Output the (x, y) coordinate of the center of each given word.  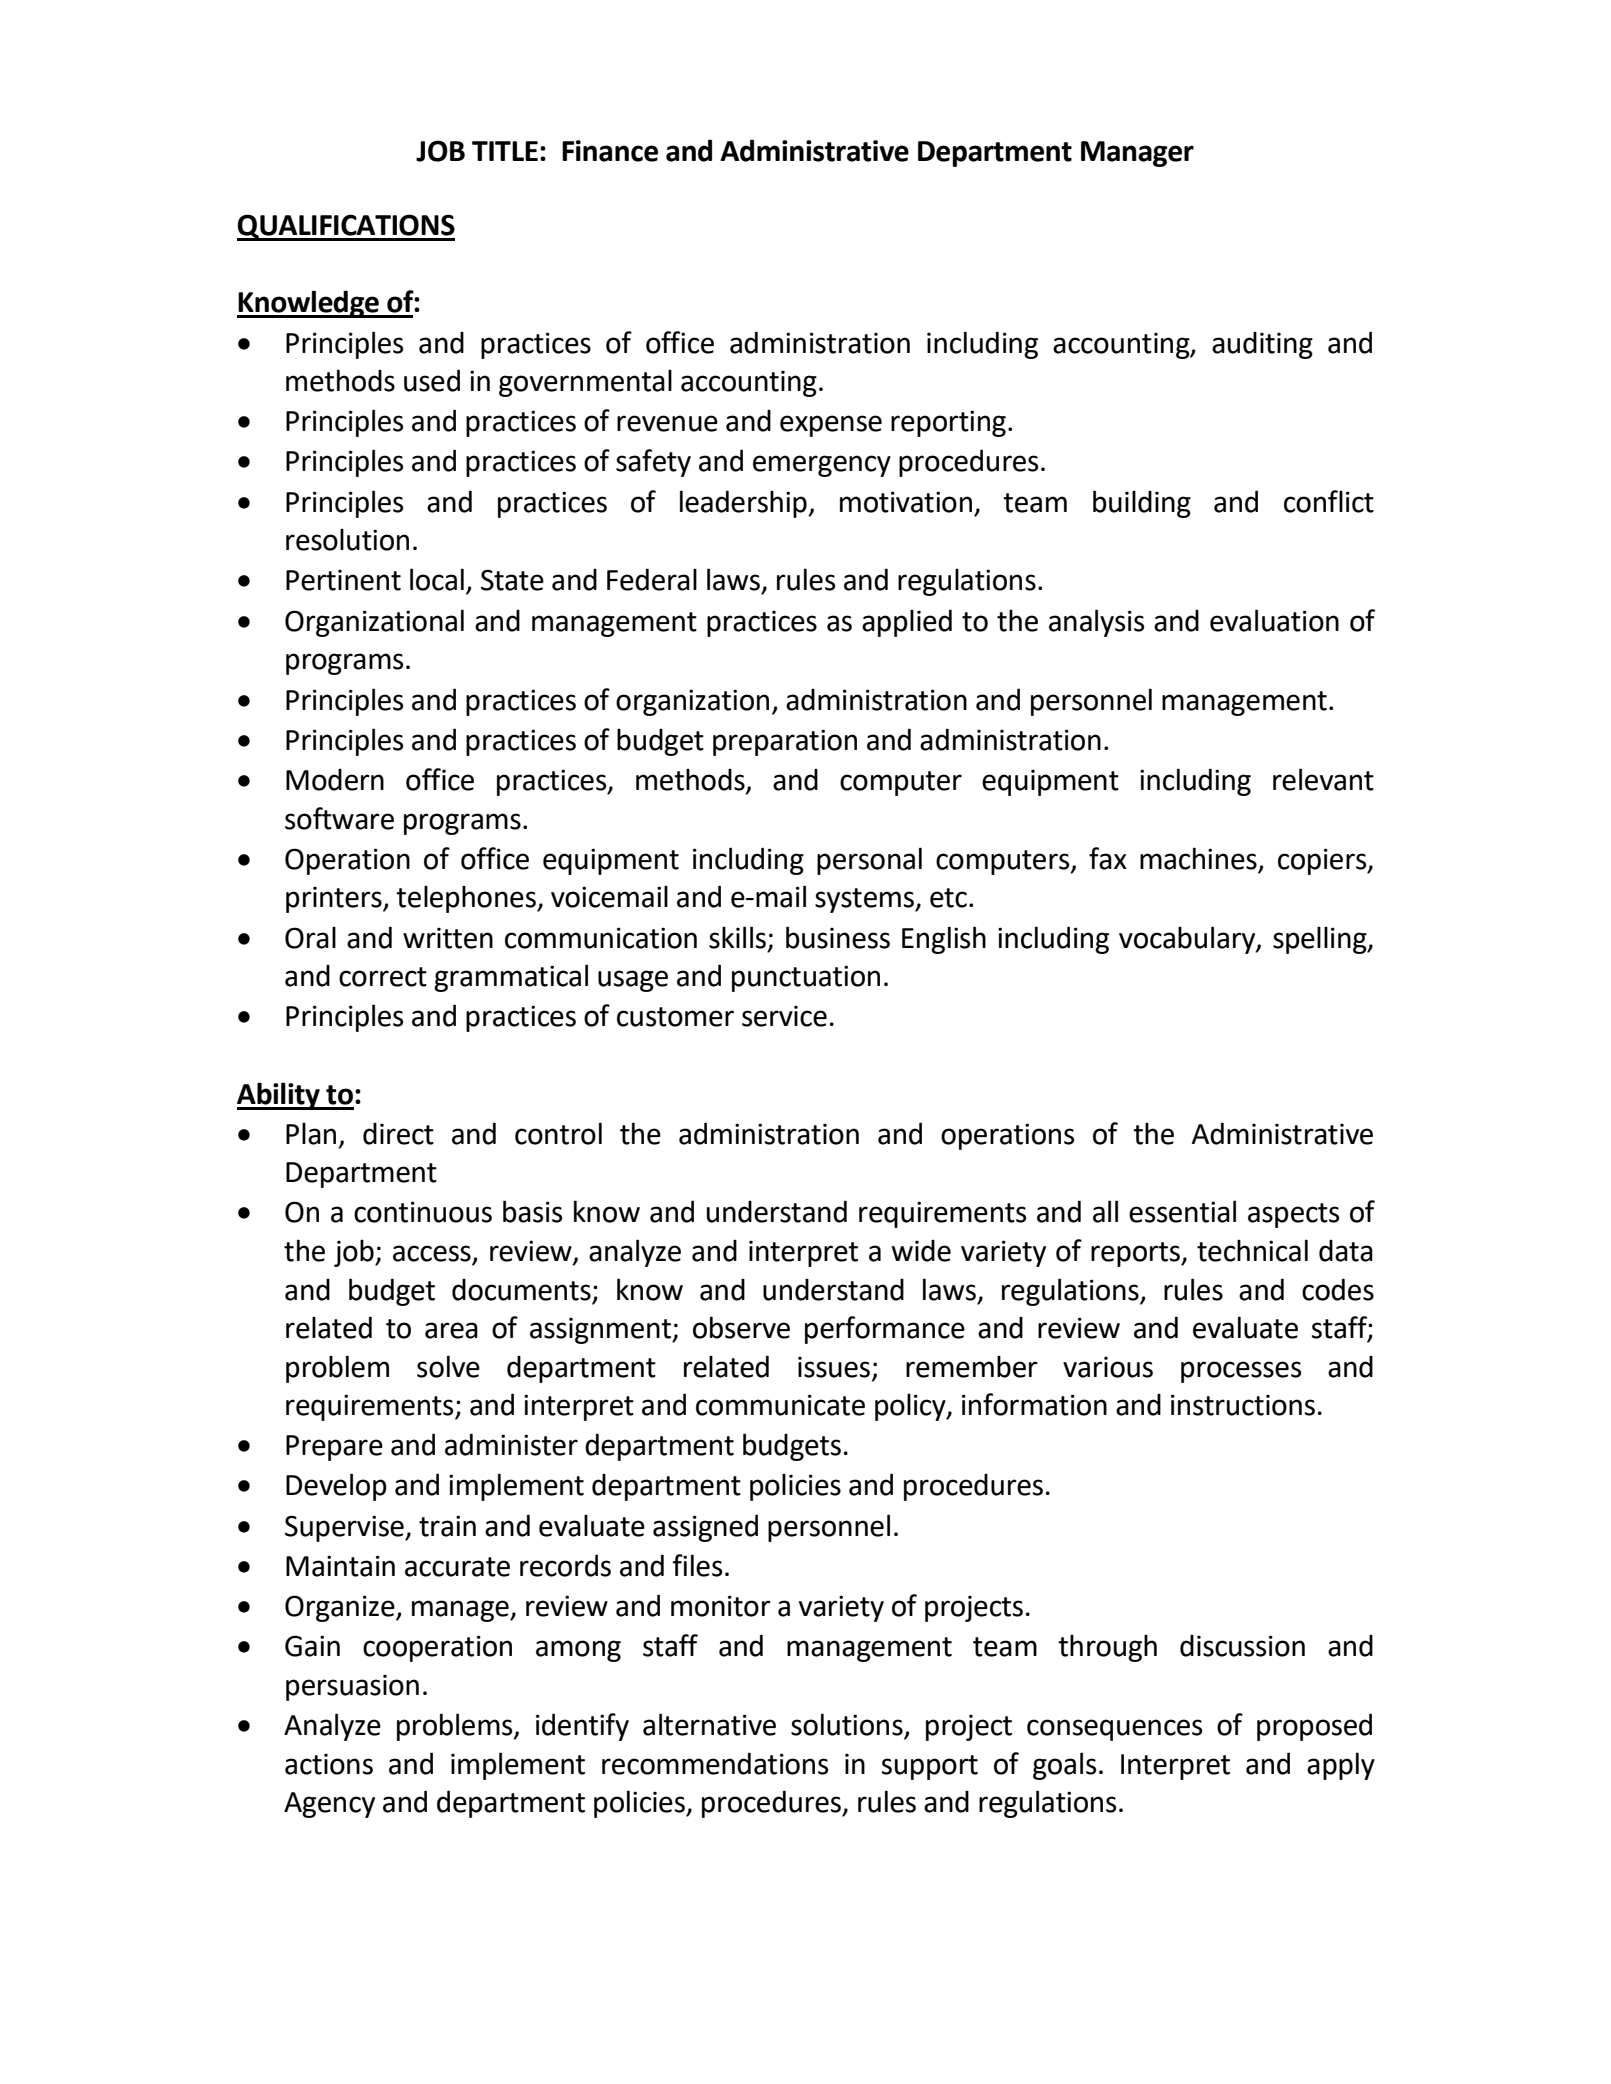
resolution (347, 539)
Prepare (334, 1448)
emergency (822, 466)
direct (398, 1134)
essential (1182, 1211)
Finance (610, 151)
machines (1198, 858)
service (784, 1016)
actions (329, 1764)
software (339, 818)
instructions (1243, 1405)
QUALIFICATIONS (346, 227)
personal (869, 861)
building (1142, 504)
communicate (780, 1405)
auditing (1262, 345)
